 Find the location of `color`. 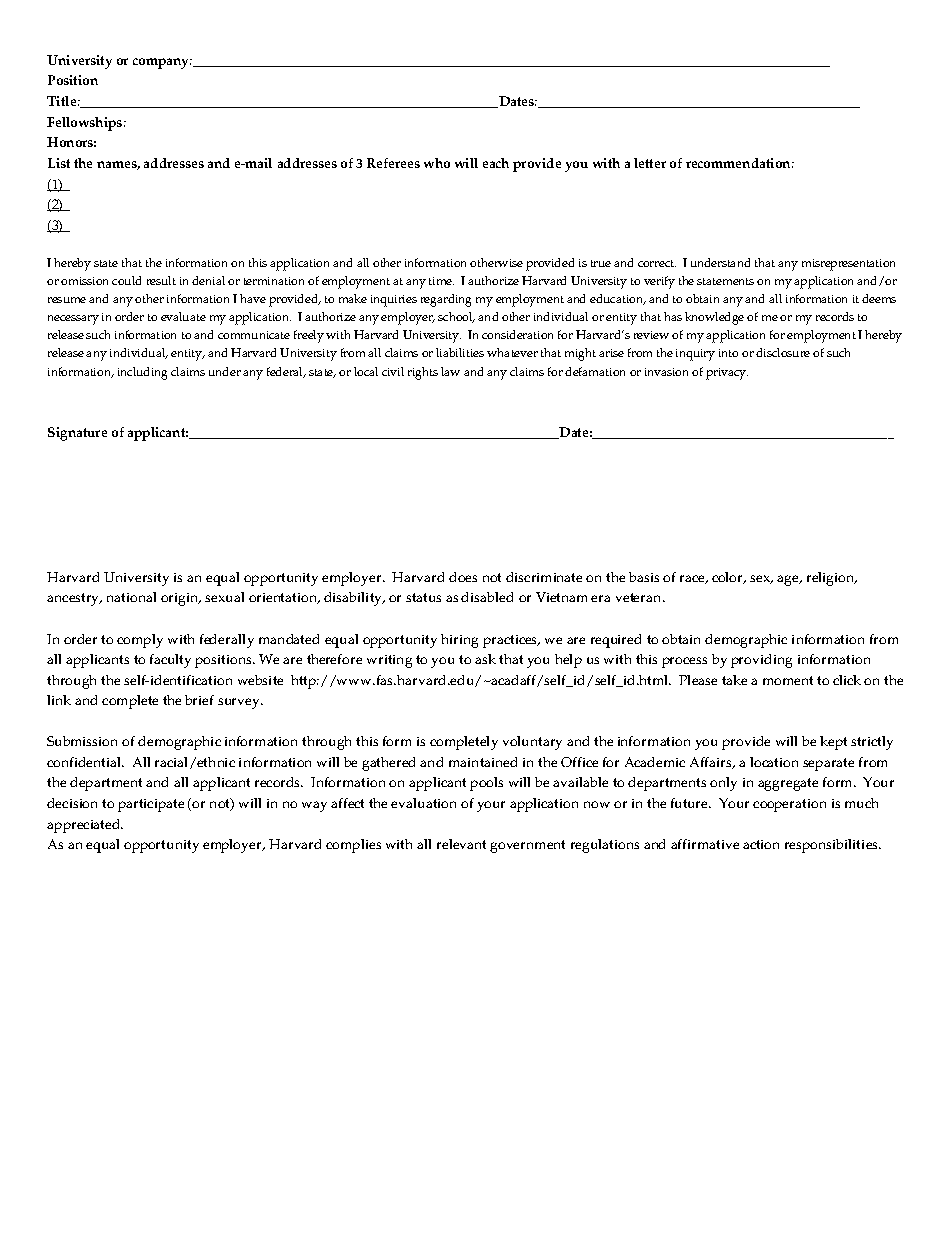

color is located at coordinates (728, 578).
